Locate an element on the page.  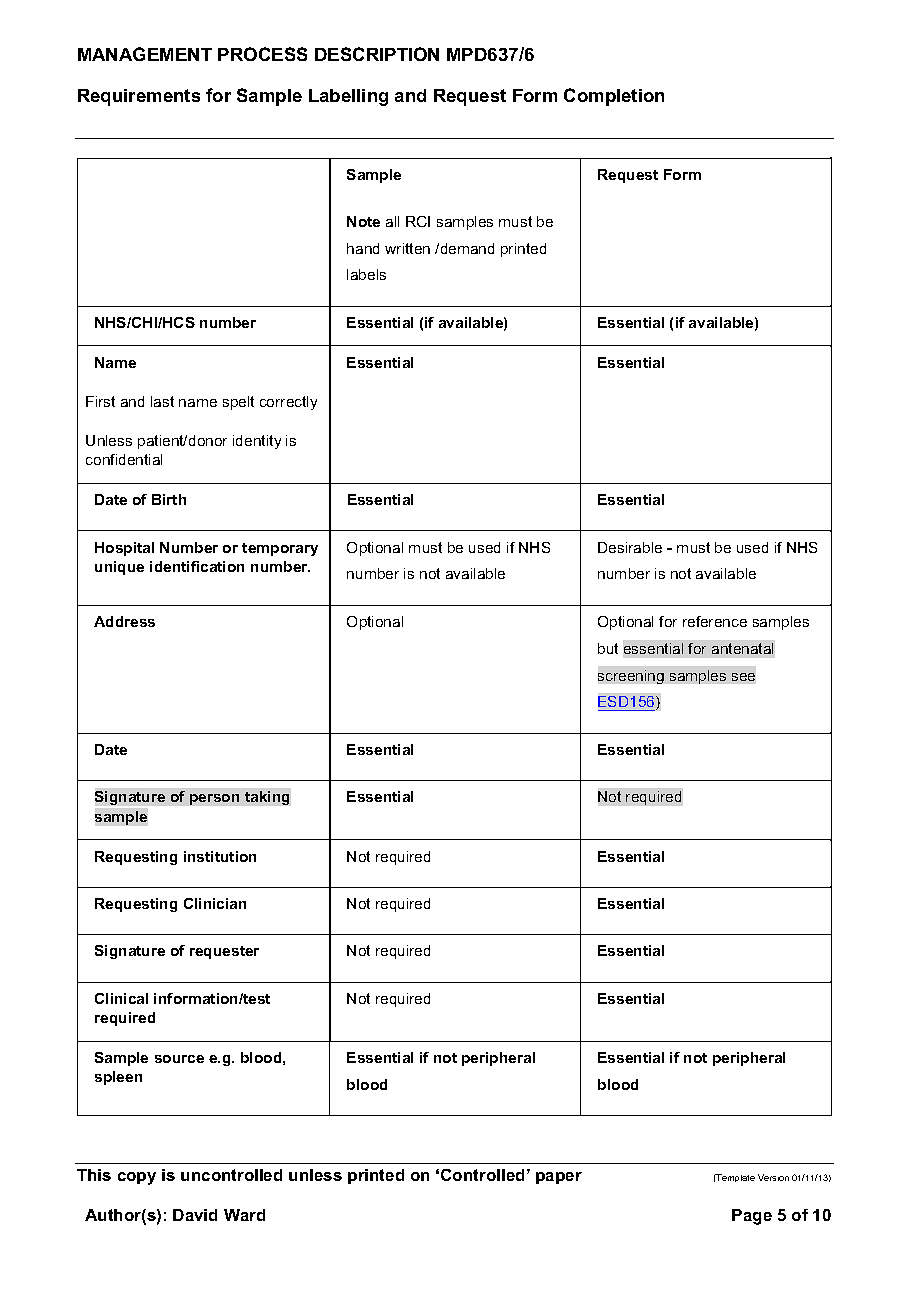
Completion is located at coordinates (614, 97).
